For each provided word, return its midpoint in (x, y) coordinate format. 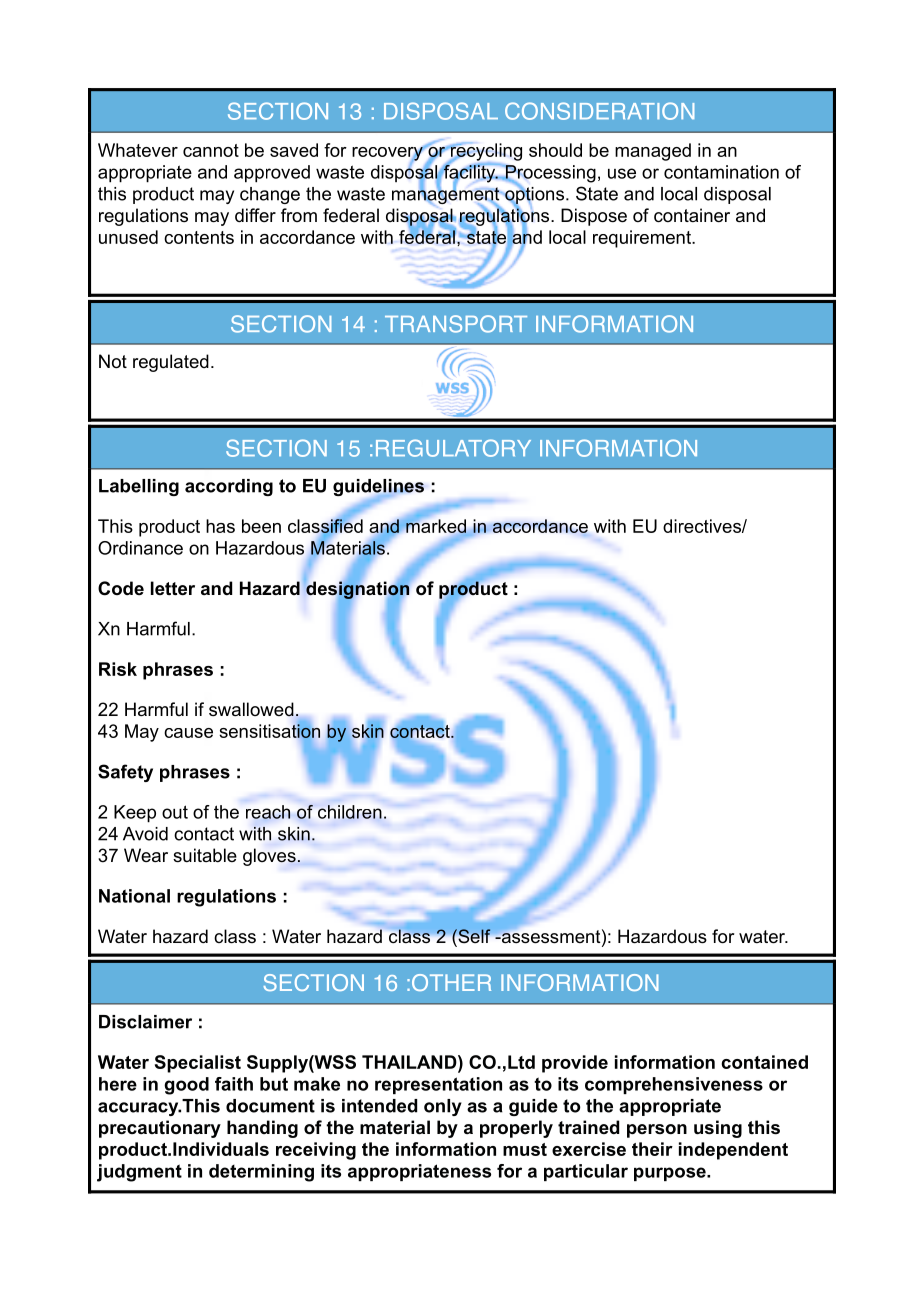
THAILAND (410, 1062)
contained (764, 1062)
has (220, 526)
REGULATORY (453, 448)
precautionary (160, 1129)
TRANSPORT (456, 324)
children (350, 812)
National (134, 896)
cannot (211, 150)
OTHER (451, 982)
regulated (171, 363)
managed (653, 152)
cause (188, 733)
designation (357, 590)
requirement (643, 239)
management (447, 196)
